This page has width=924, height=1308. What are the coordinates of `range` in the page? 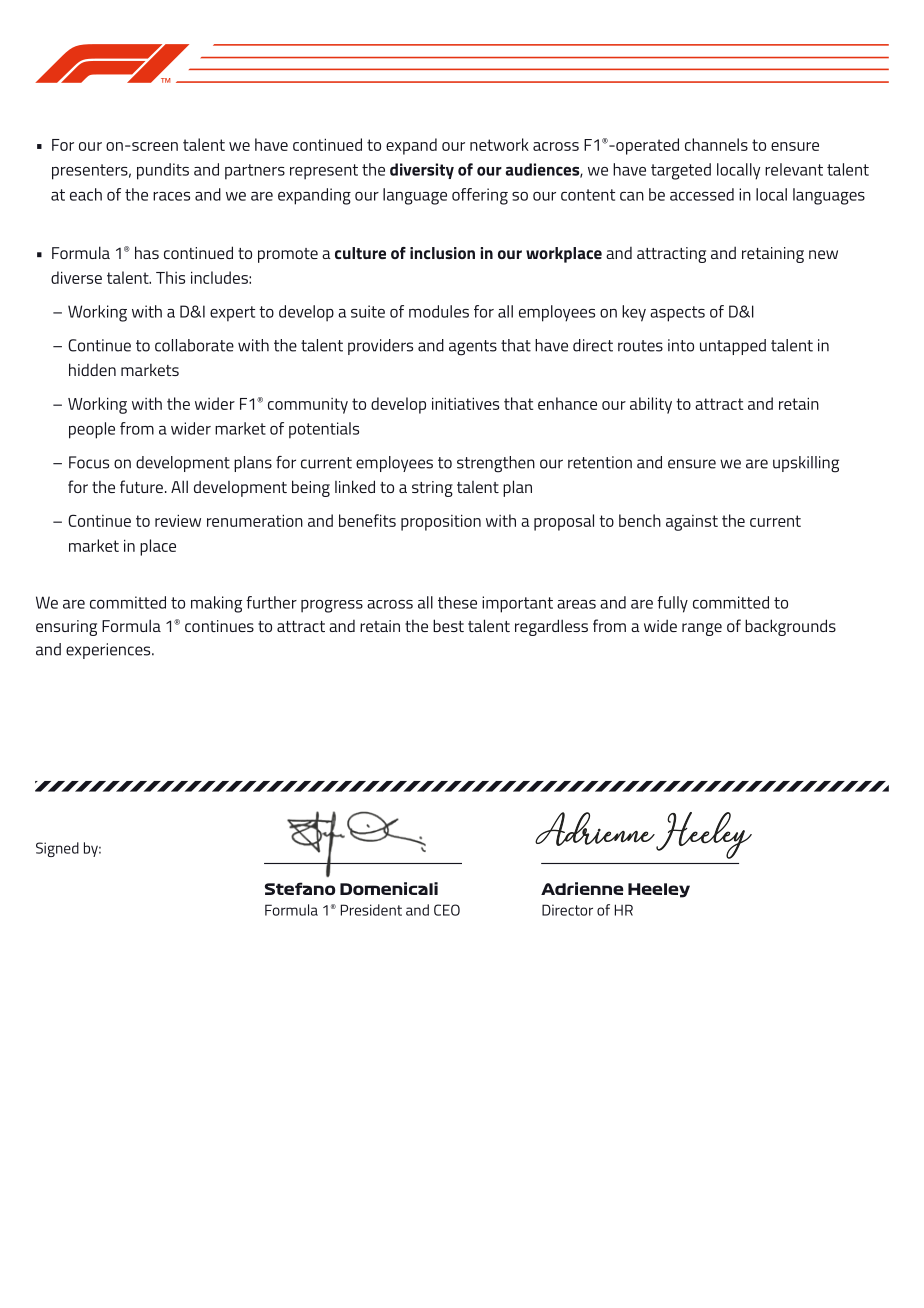 It's located at (702, 629).
